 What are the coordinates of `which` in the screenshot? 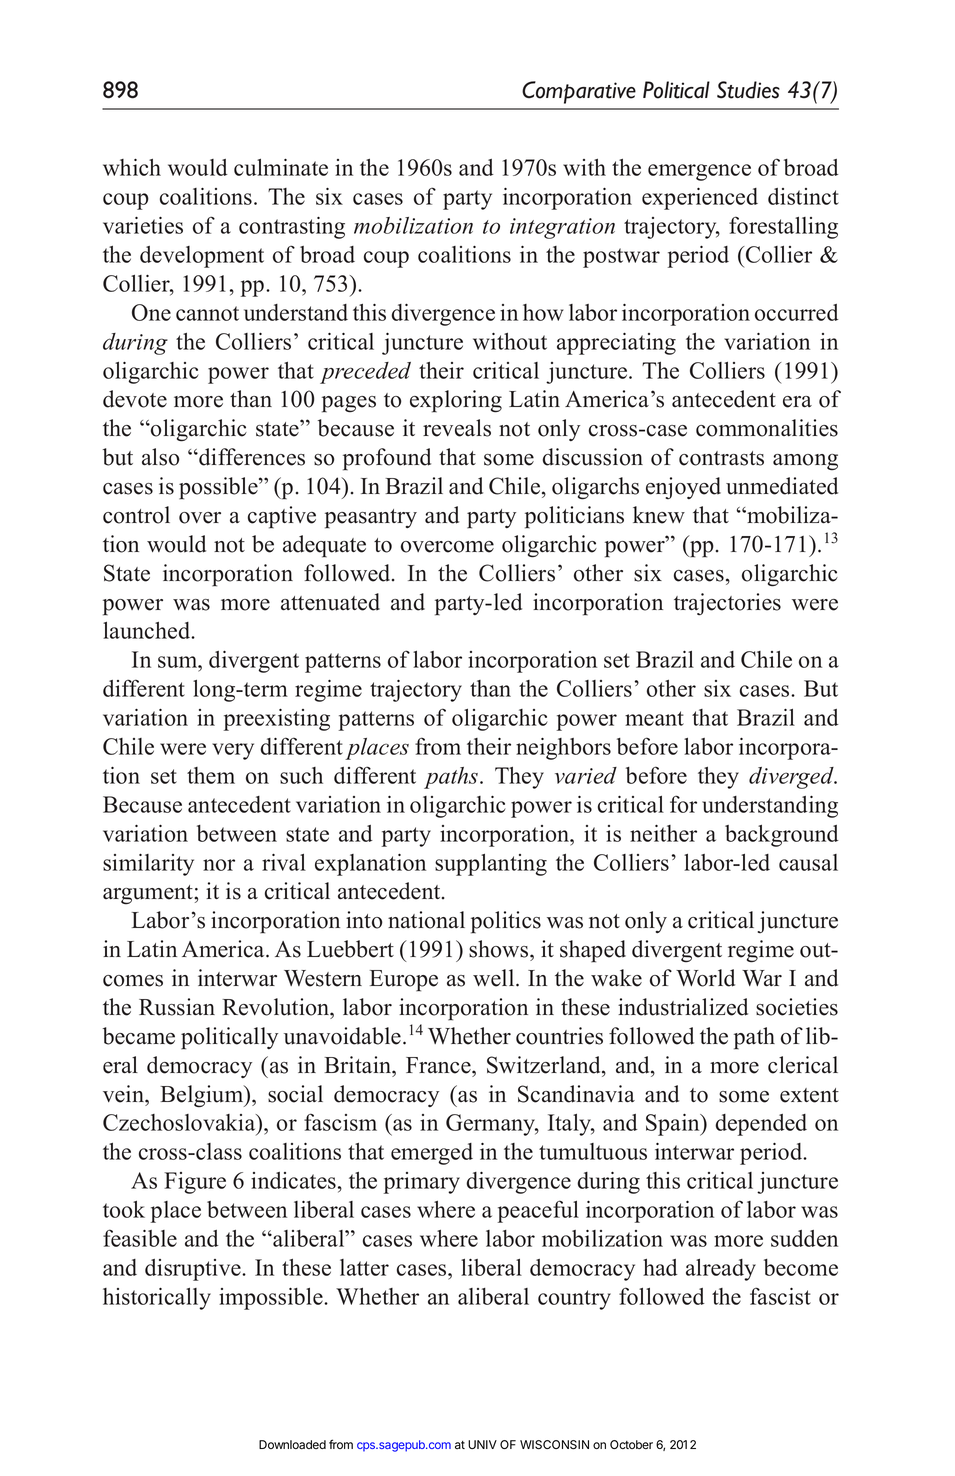 It's located at (132, 167).
